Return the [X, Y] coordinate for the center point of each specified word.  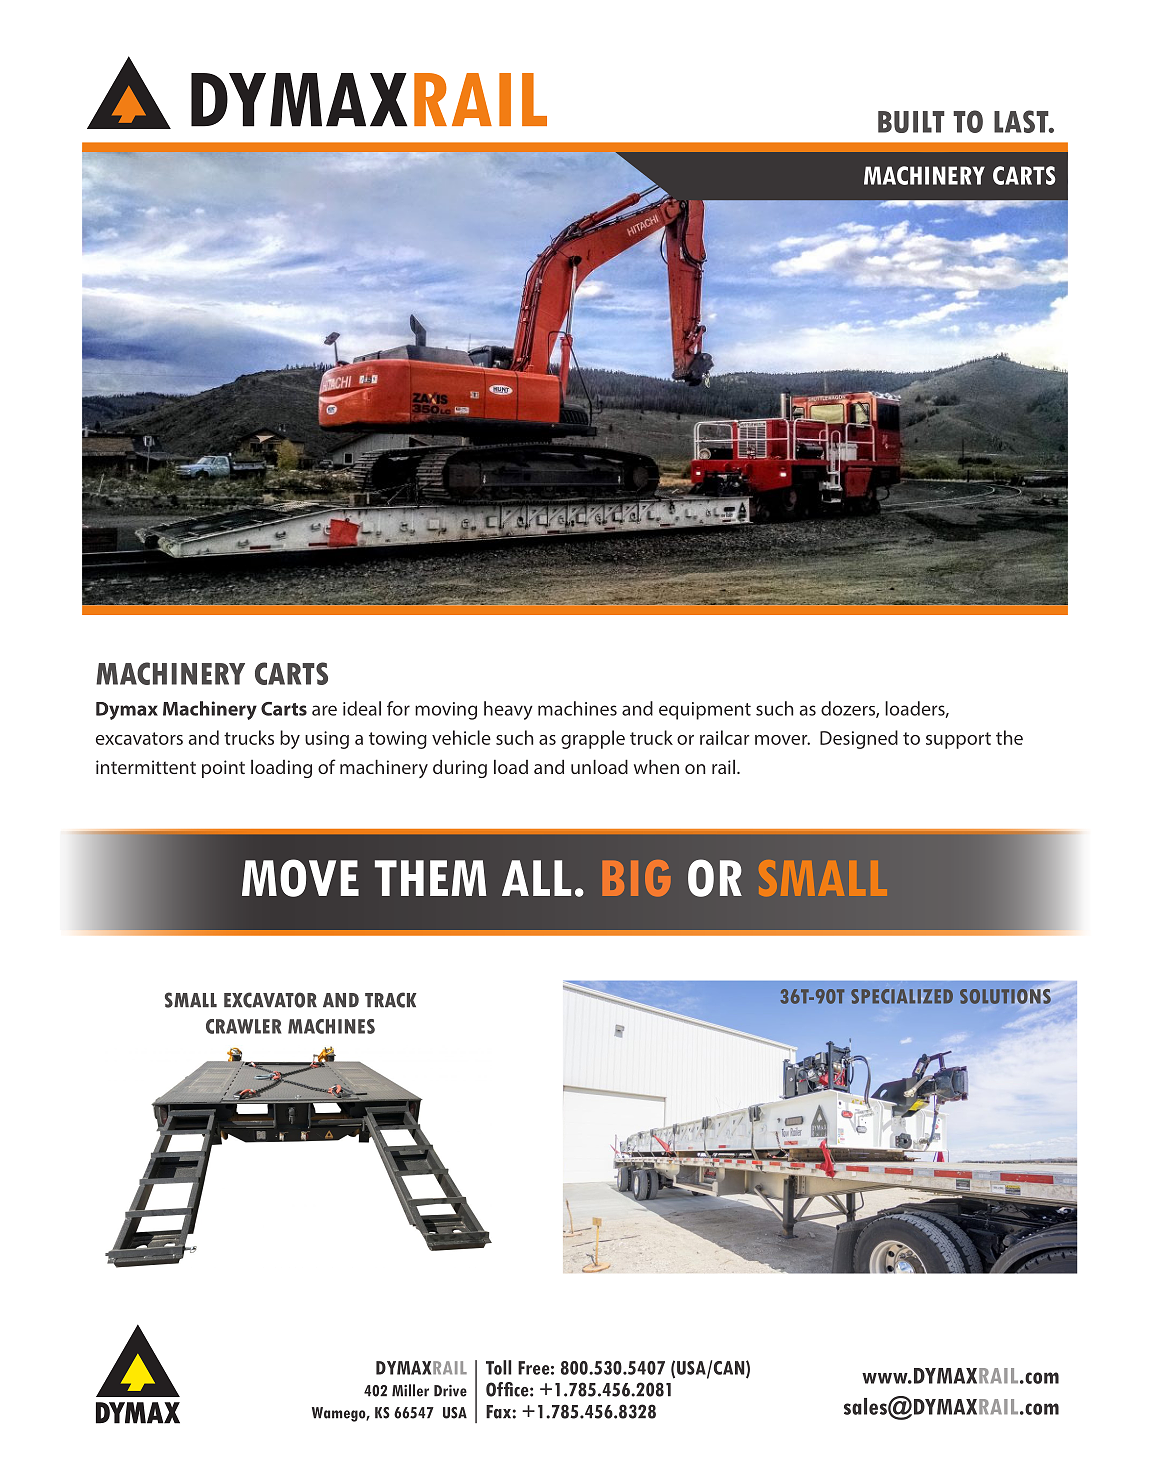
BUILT [911, 122]
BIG [636, 878]
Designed [859, 739]
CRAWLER [243, 1026]
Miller [410, 1390]
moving [446, 711]
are [324, 710]
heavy [508, 710]
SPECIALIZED [902, 996]
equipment [705, 711]
